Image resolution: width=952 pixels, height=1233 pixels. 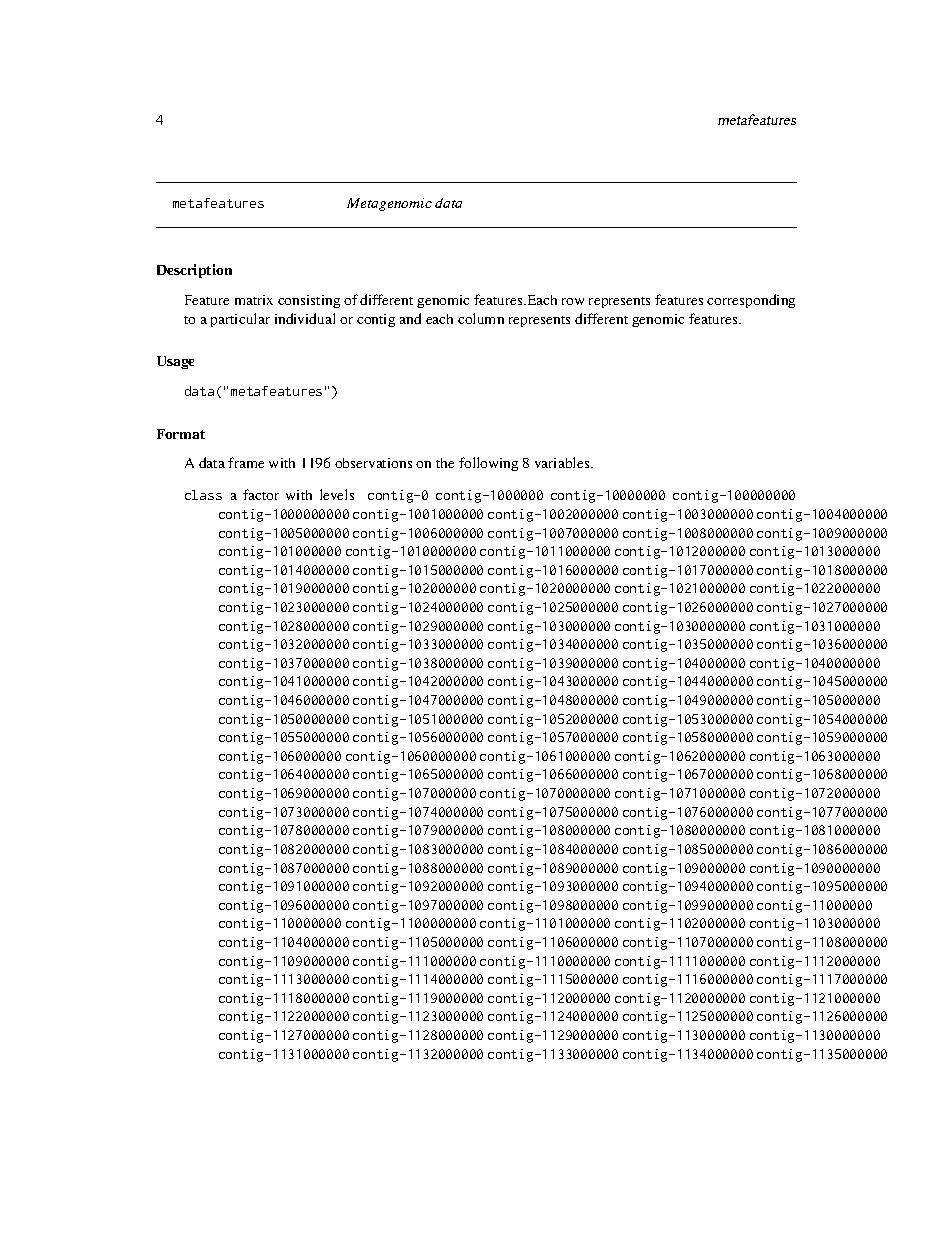 What do you see at coordinates (194, 271) in the screenshot?
I see `Description` at bounding box center [194, 271].
